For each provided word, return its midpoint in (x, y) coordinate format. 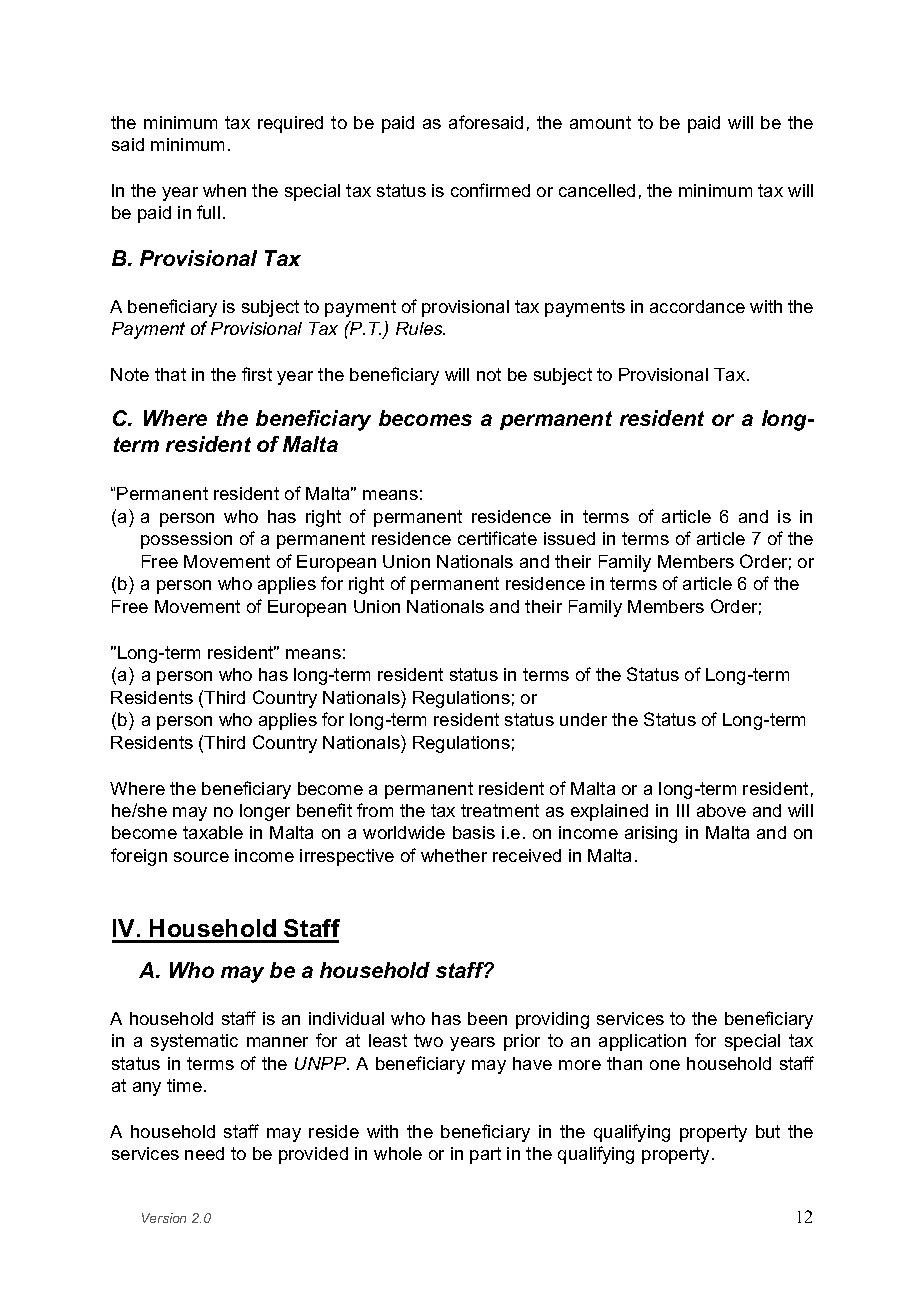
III (683, 810)
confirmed (490, 190)
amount (600, 122)
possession (186, 540)
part (485, 1155)
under (583, 719)
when (224, 190)
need (204, 1153)
